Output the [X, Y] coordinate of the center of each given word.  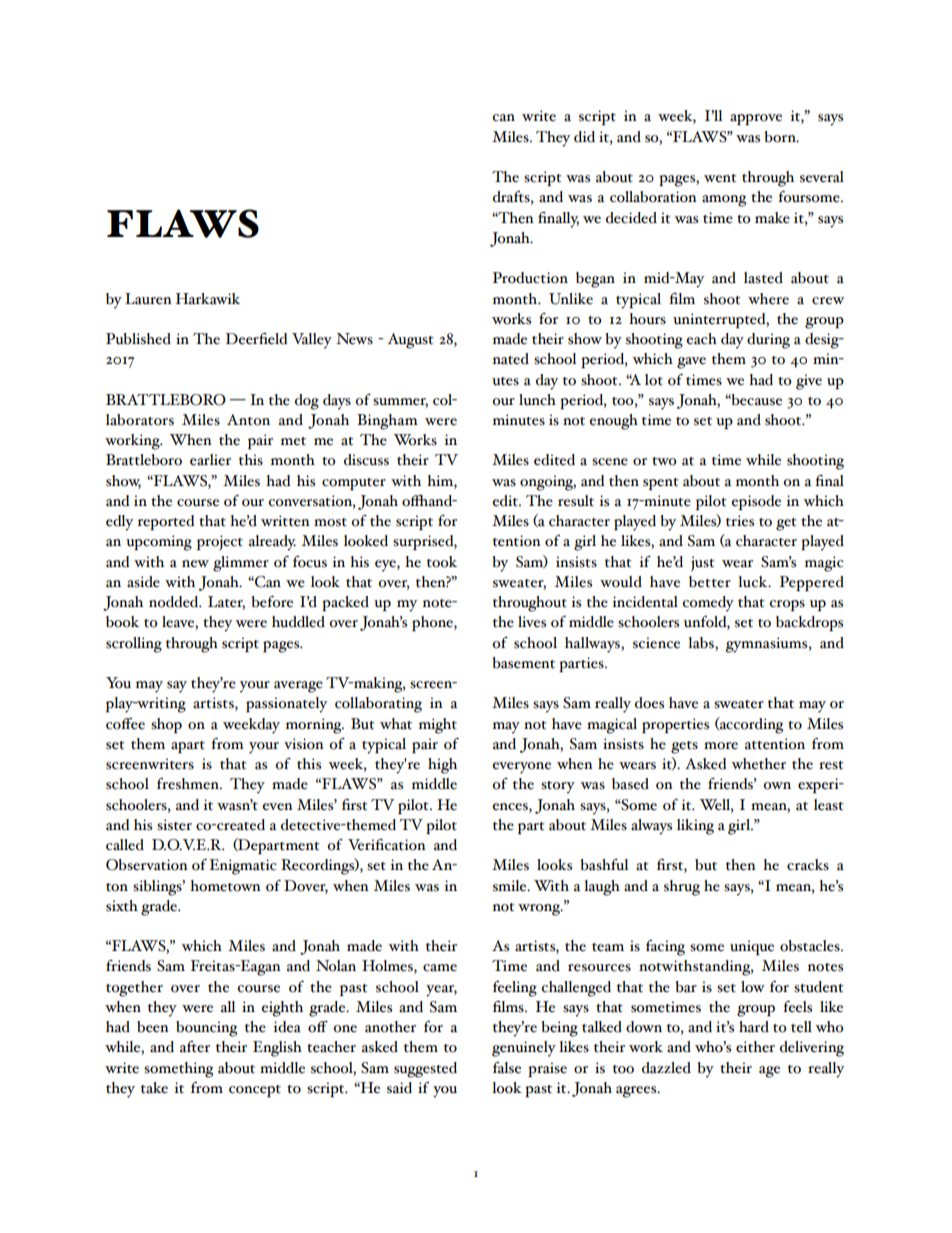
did [584, 137]
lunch [537, 400]
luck [754, 582]
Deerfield [257, 339]
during [768, 341]
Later [226, 603]
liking [695, 827]
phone [433, 623]
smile [511, 886]
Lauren [148, 299]
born [781, 137]
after [195, 1047]
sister [174, 825]
